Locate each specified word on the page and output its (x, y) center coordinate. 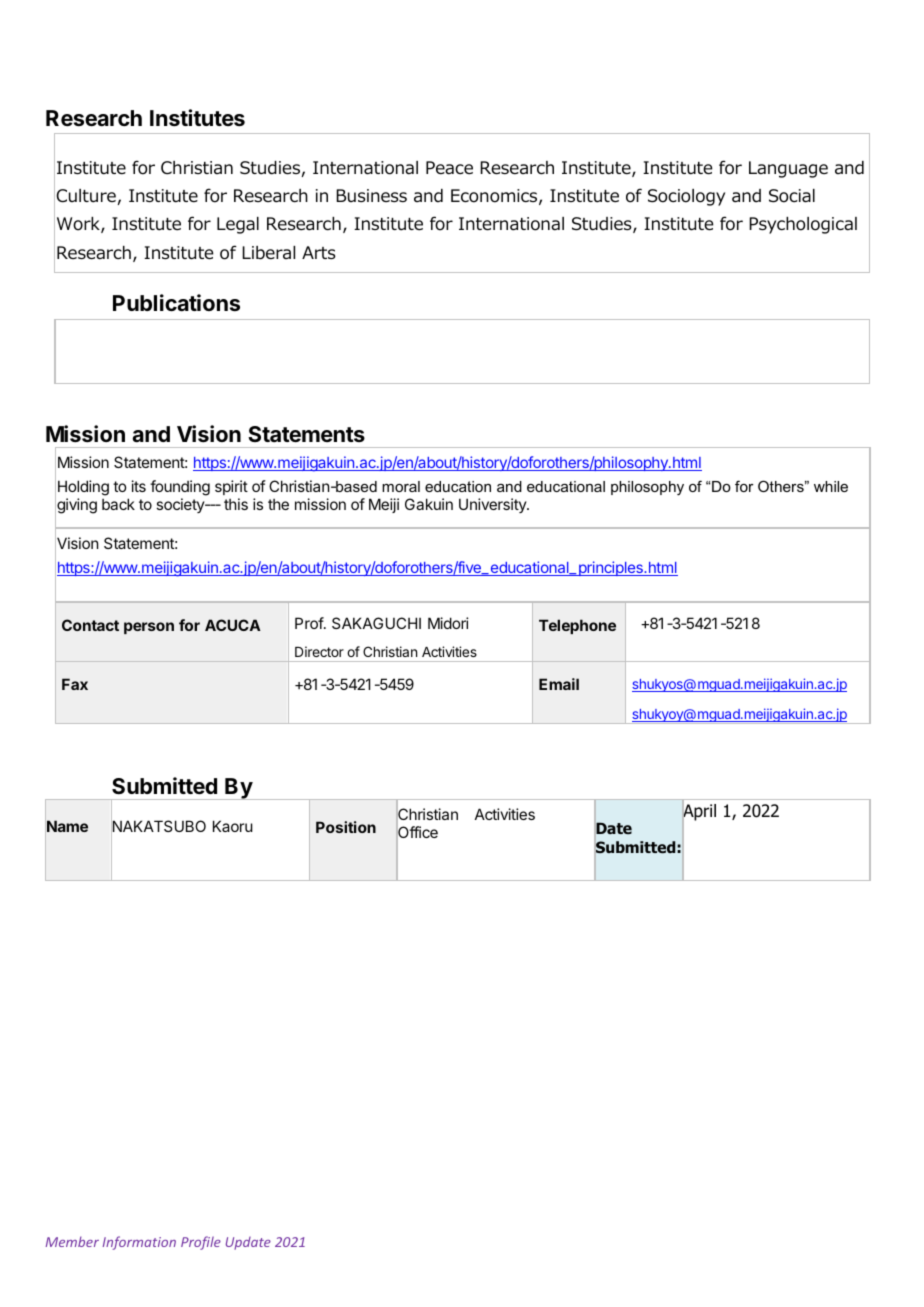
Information (139, 1243)
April (699, 813)
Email (559, 684)
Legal (238, 225)
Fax (75, 684)
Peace (449, 168)
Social (792, 196)
